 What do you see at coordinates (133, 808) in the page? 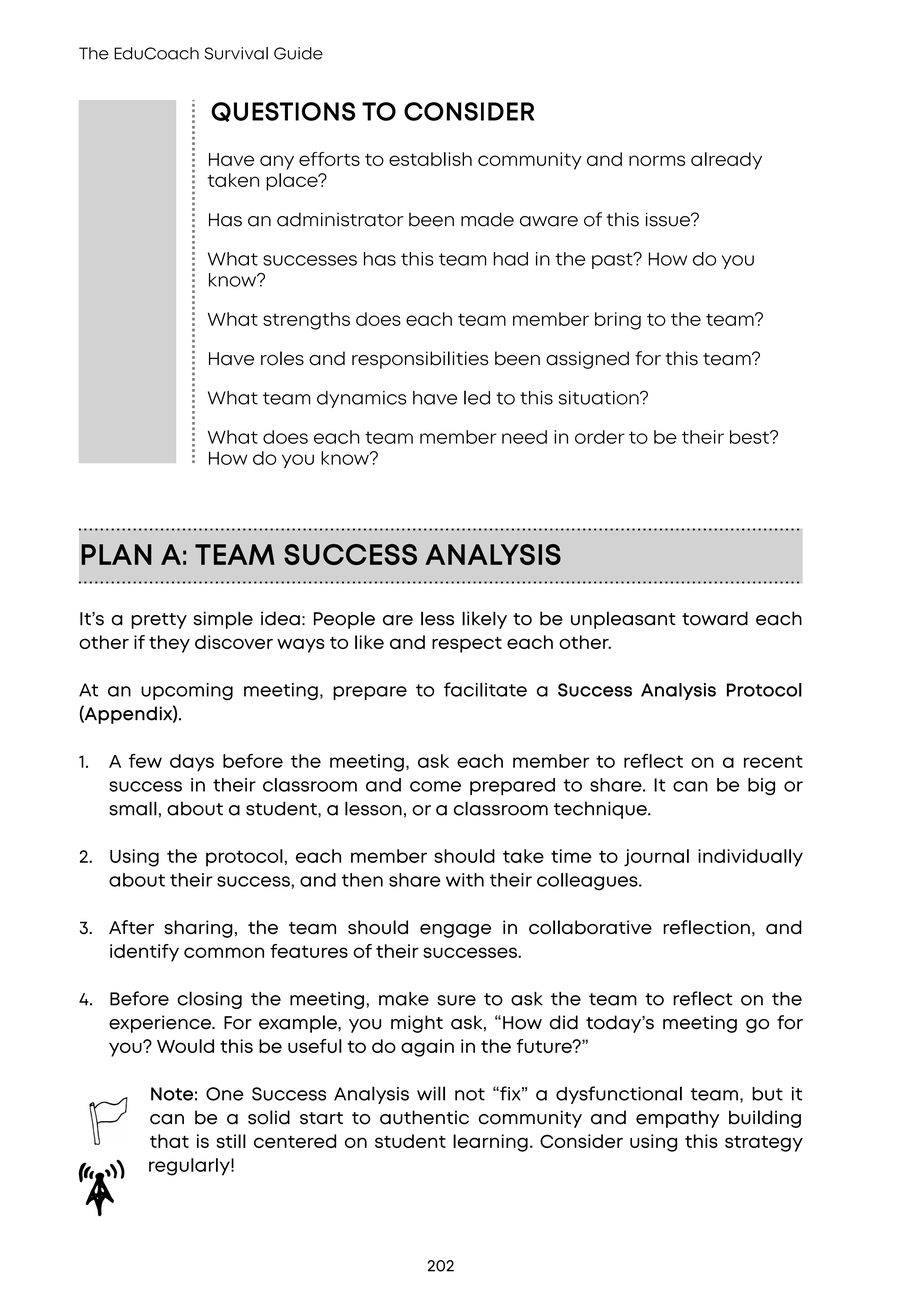
I see `small` at bounding box center [133, 808].
